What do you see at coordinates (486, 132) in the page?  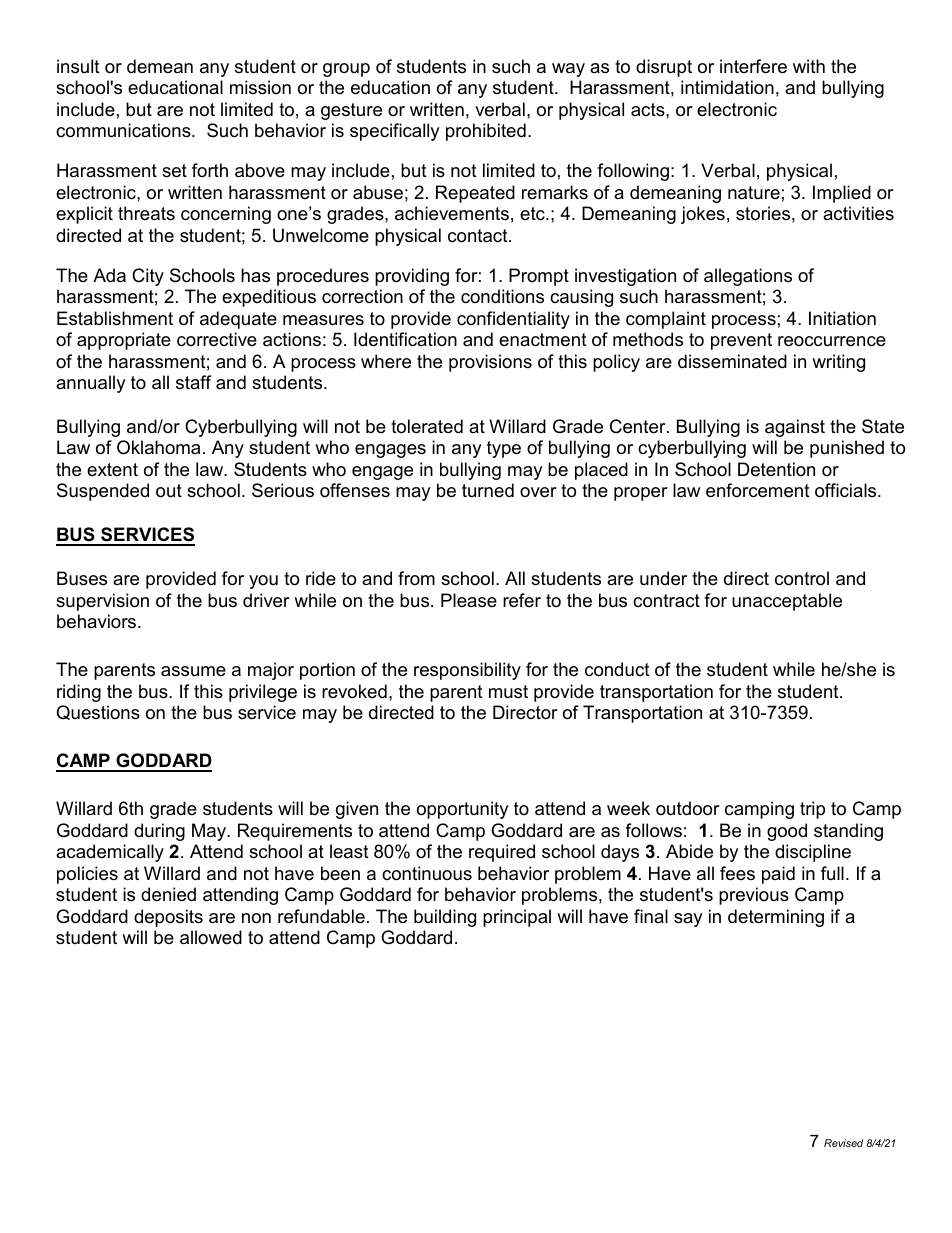 I see `prohibited` at bounding box center [486, 132].
